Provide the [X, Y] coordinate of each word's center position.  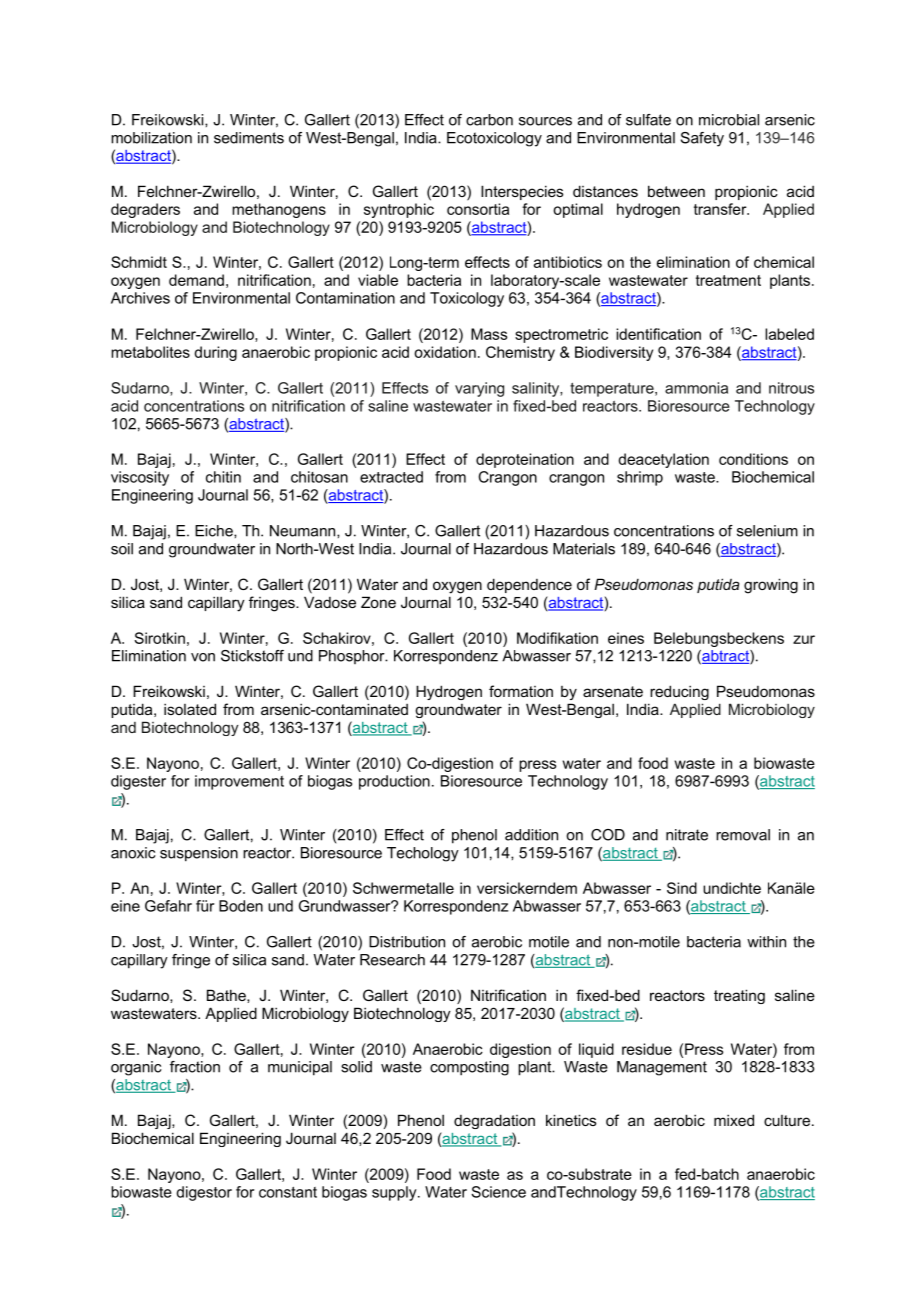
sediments [249, 138]
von [203, 657]
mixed [734, 1120]
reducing [679, 692]
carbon [489, 120]
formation [521, 691]
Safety [702, 139]
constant [288, 1192]
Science [498, 1192]
